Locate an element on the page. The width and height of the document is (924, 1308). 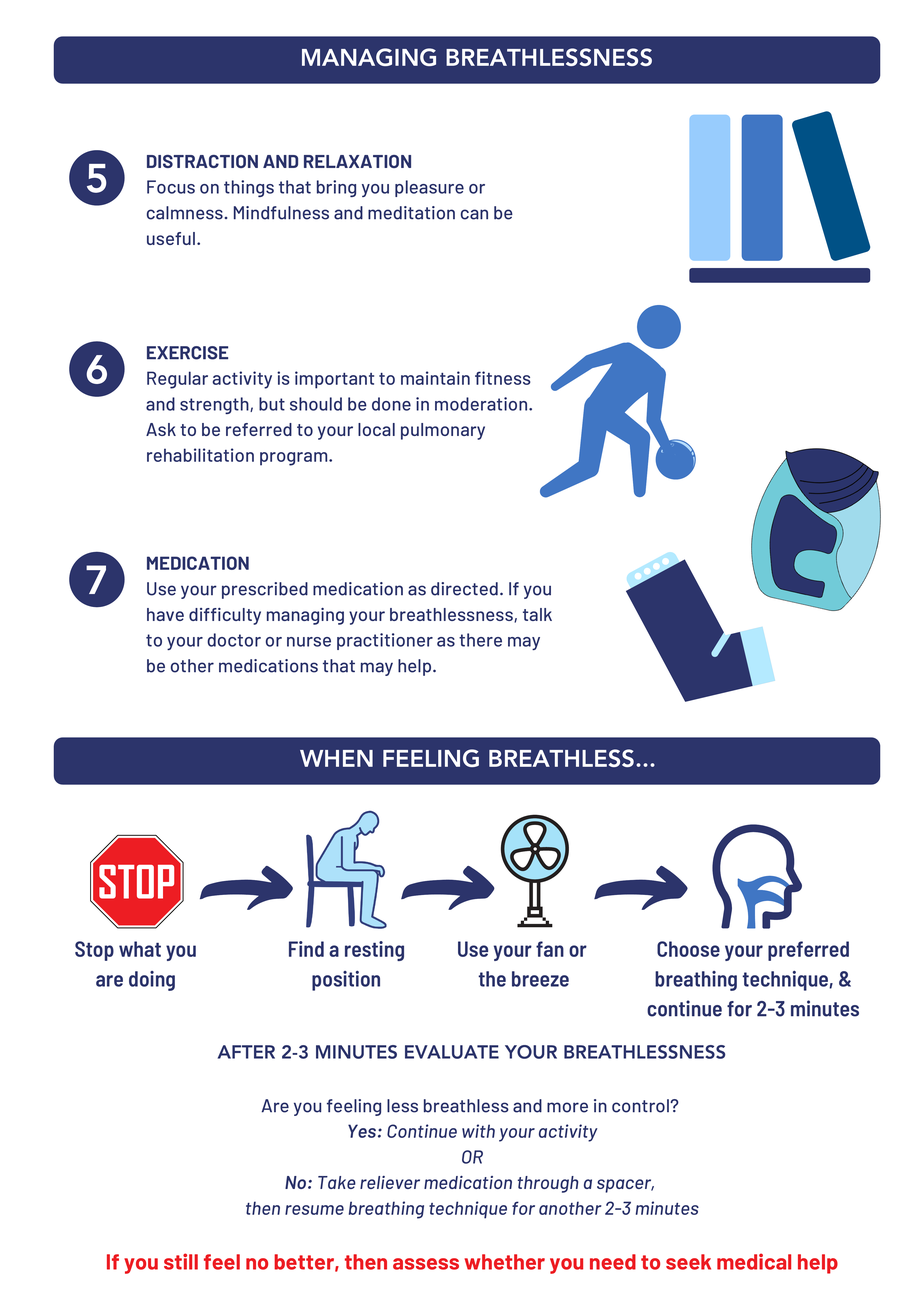
doing is located at coordinates (152, 981).
